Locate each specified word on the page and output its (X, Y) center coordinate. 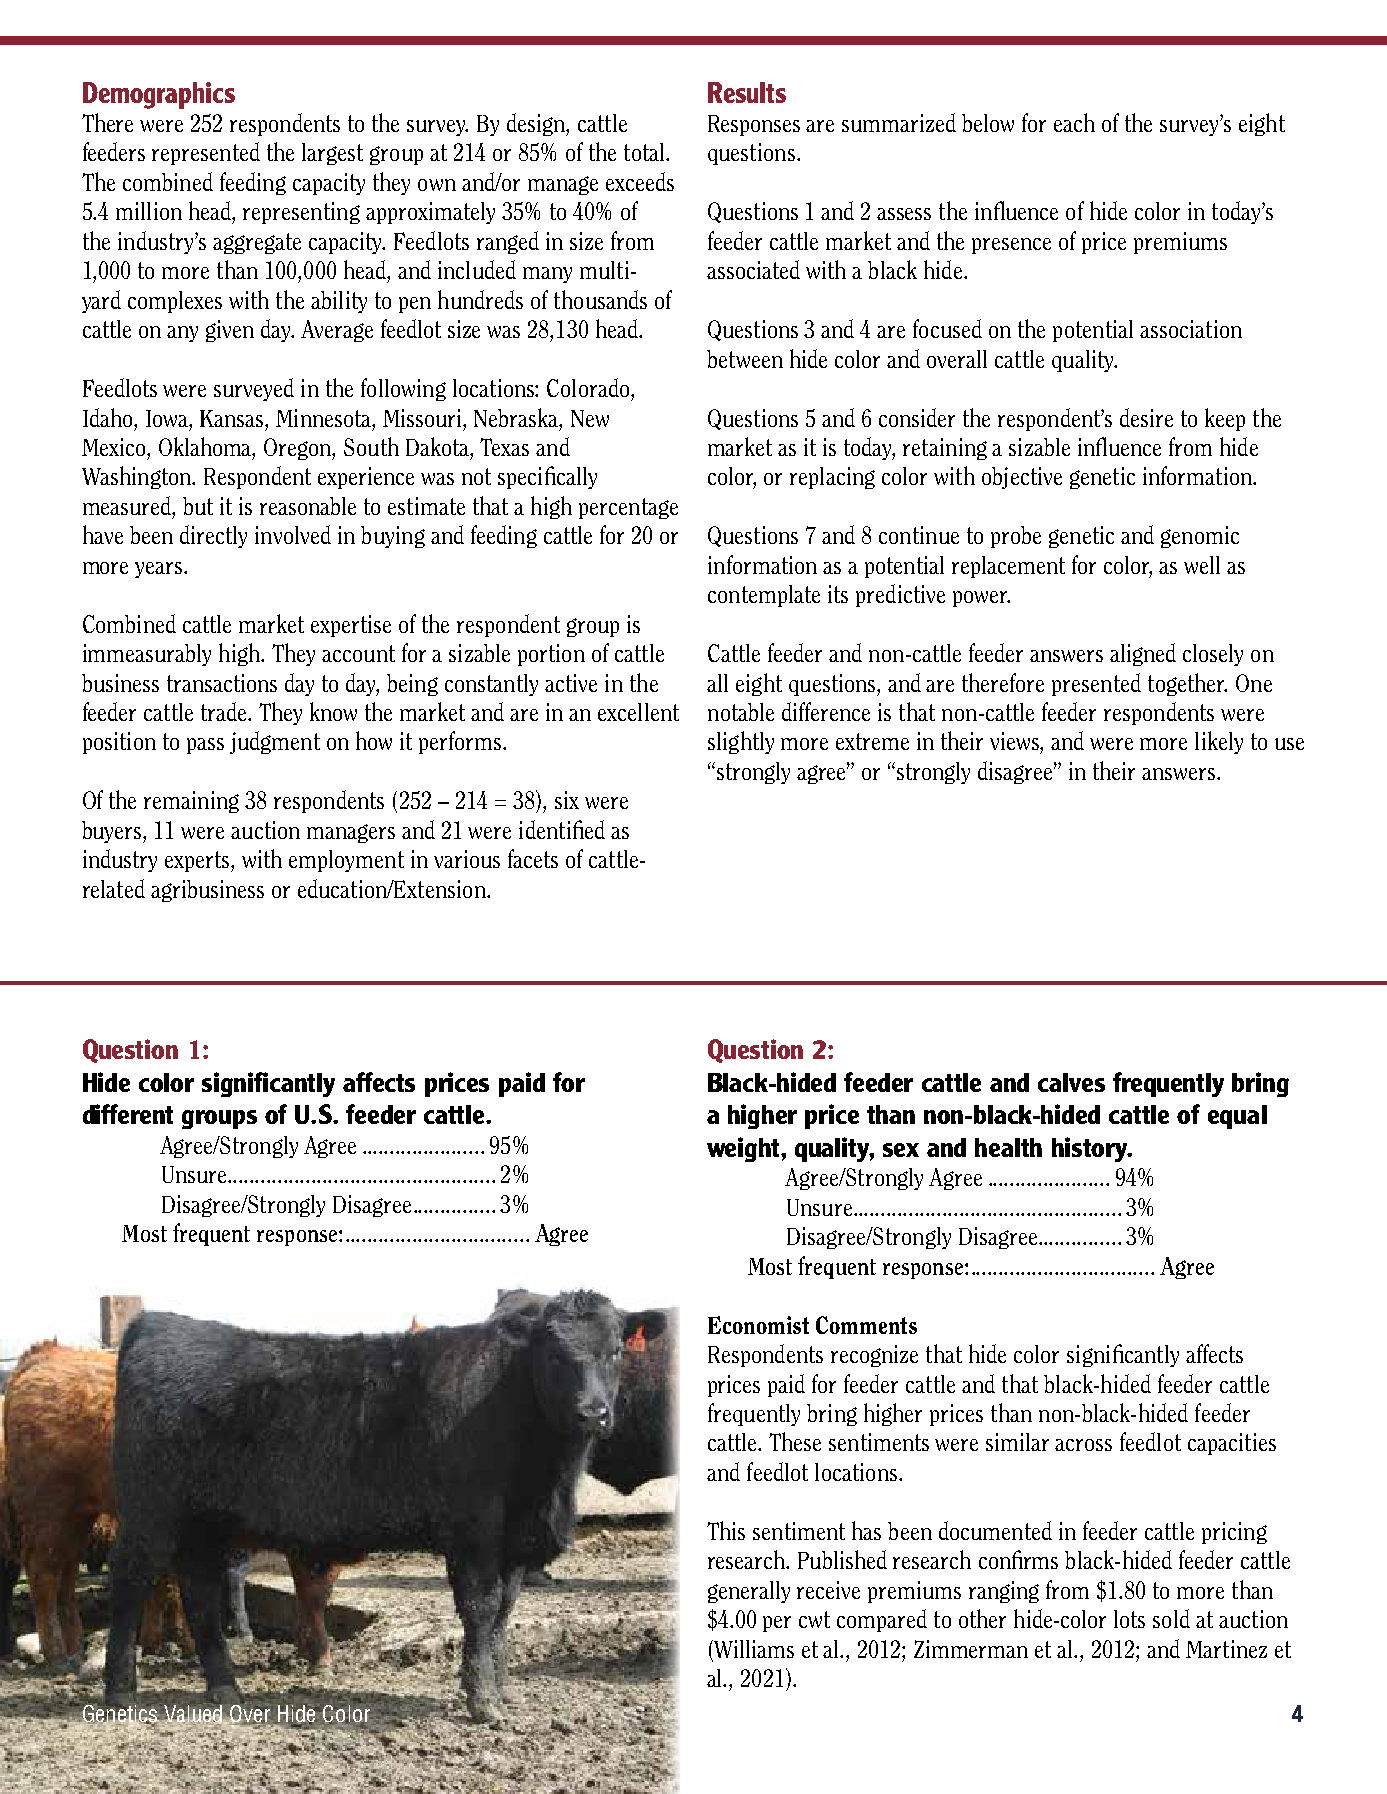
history (1091, 1149)
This (726, 1530)
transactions (222, 683)
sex (901, 1150)
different (128, 1114)
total (645, 152)
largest (332, 154)
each (1074, 122)
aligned (1143, 654)
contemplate (764, 596)
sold (1171, 1618)
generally (749, 1592)
